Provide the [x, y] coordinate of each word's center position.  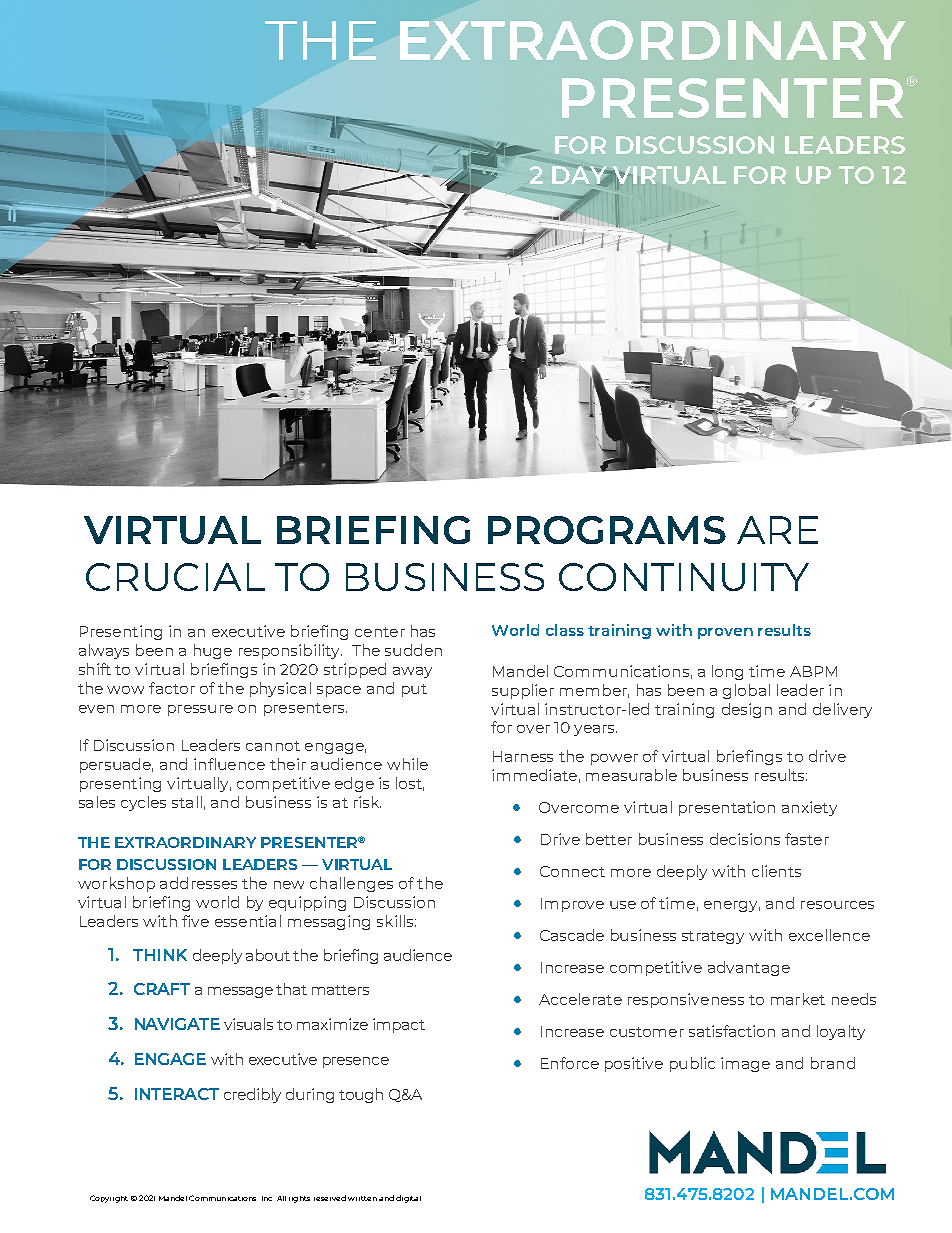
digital [408, 1199]
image [745, 1064]
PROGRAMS [607, 530]
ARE [777, 530]
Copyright [109, 1199]
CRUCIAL [175, 577]
